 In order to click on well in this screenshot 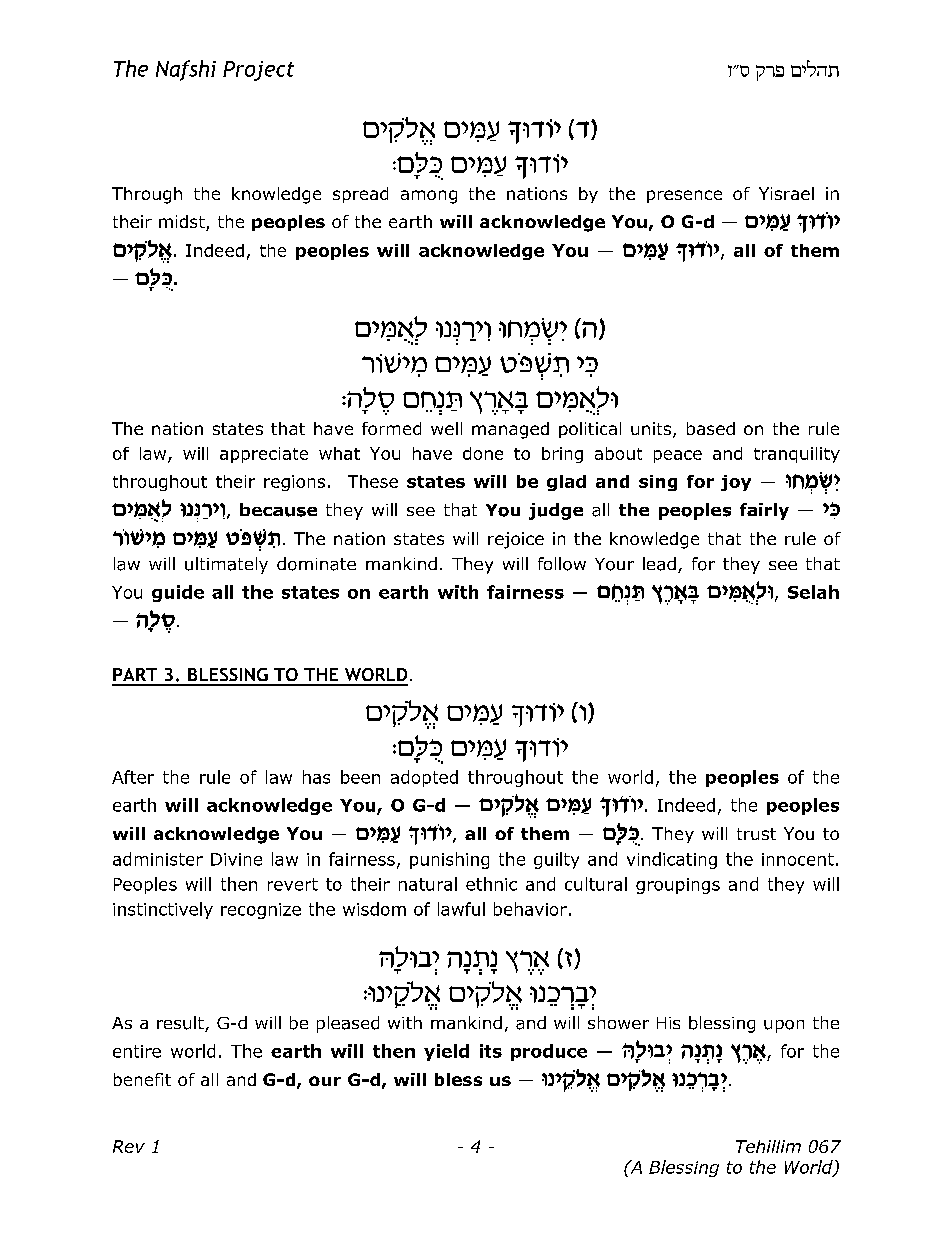, I will do `click(446, 428)`.
